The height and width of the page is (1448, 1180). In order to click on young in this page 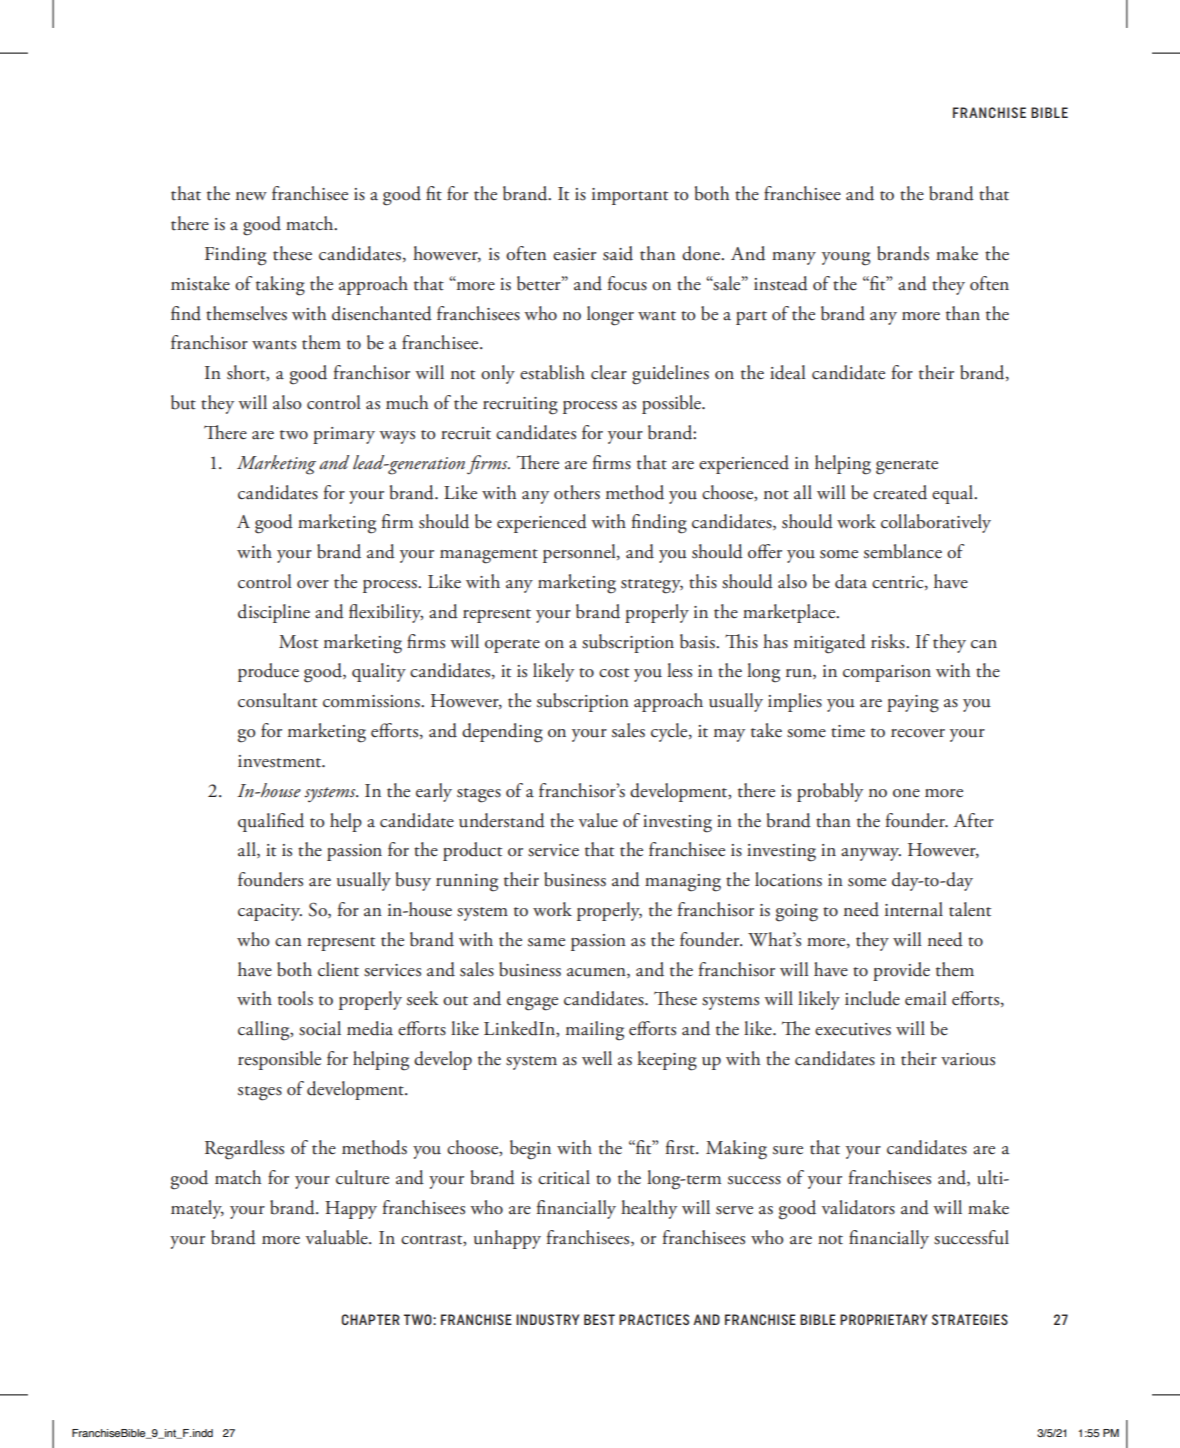, I will do `click(846, 259)`.
